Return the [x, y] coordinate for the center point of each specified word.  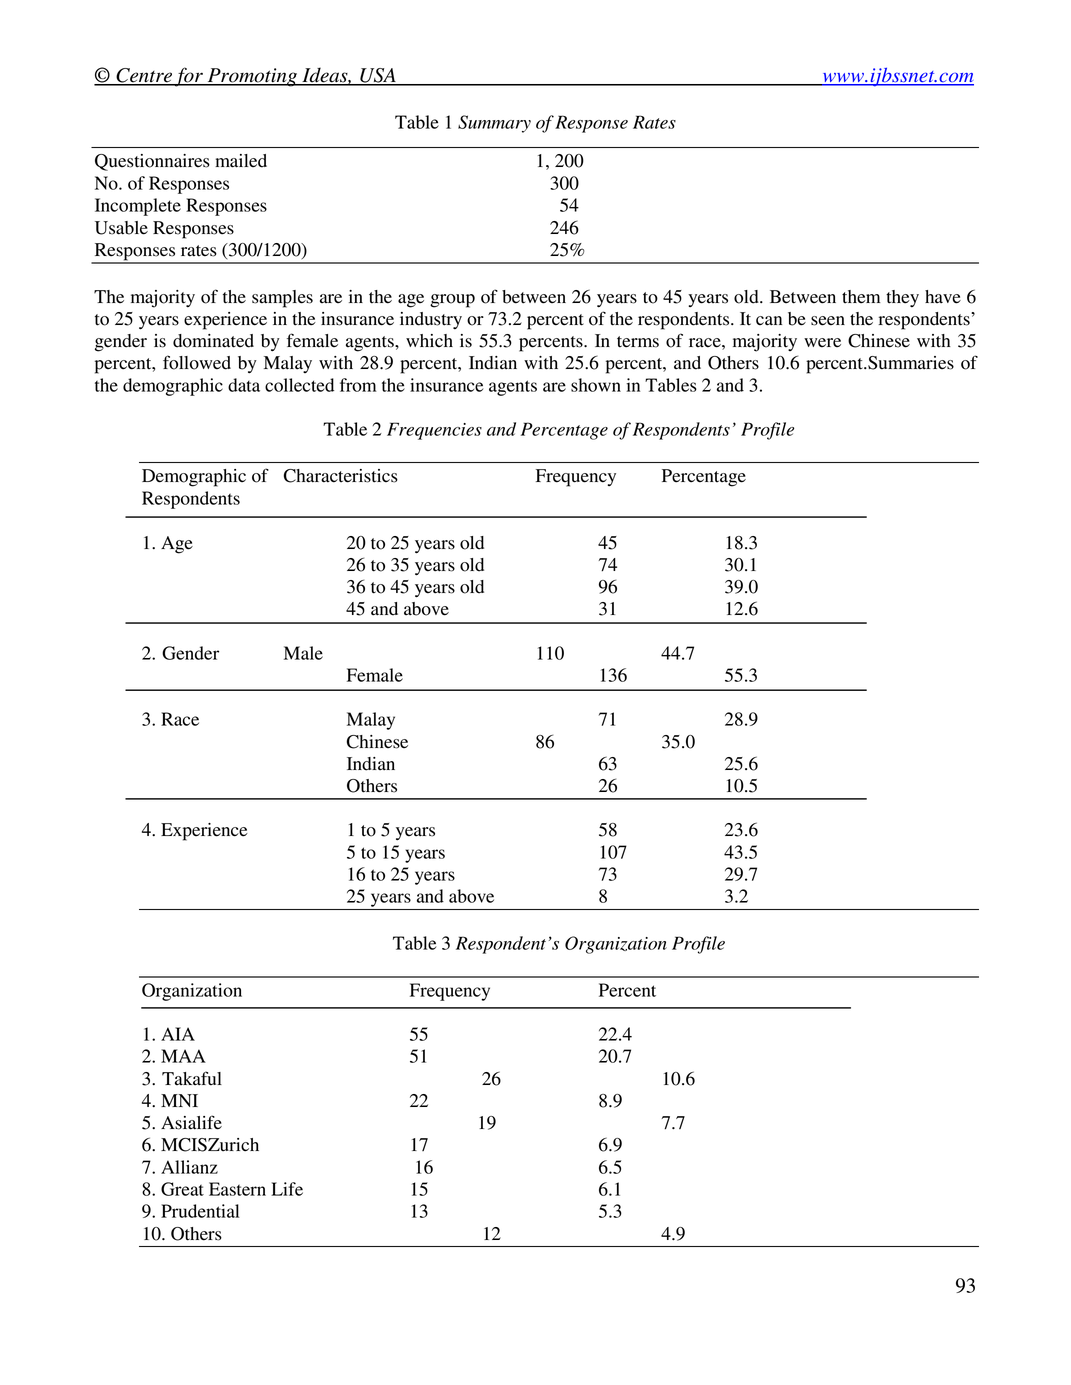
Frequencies [434, 431]
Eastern [237, 1189]
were [822, 343]
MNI [179, 1100]
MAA [183, 1056]
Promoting [252, 77]
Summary [494, 124]
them [861, 297]
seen [828, 321]
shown [596, 385]
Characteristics [341, 476]
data [244, 385]
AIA [178, 1034]
